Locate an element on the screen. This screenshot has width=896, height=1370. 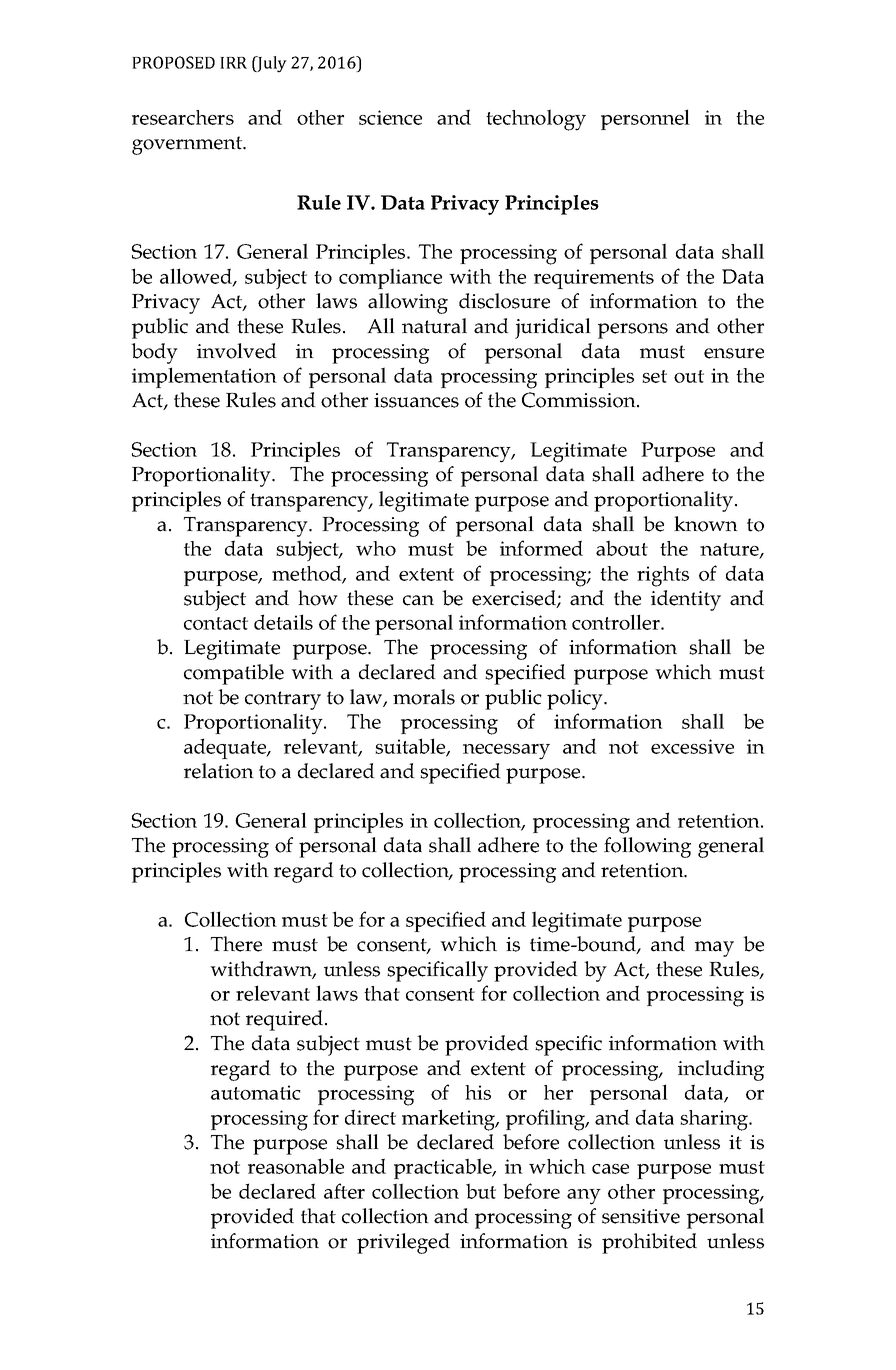
issuances is located at coordinates (416, 400).
